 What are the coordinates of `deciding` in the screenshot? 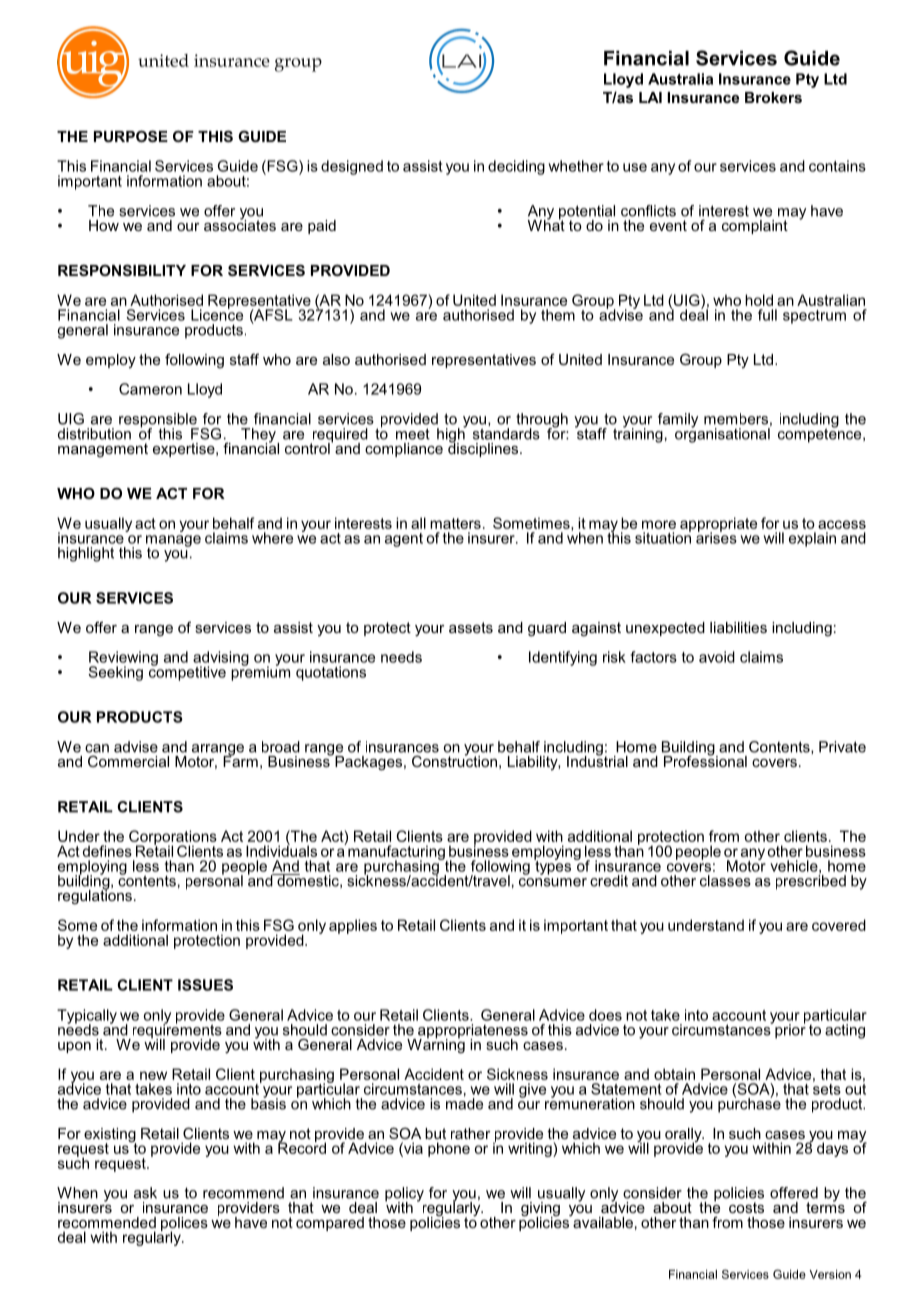 It's located at (516, 167).
